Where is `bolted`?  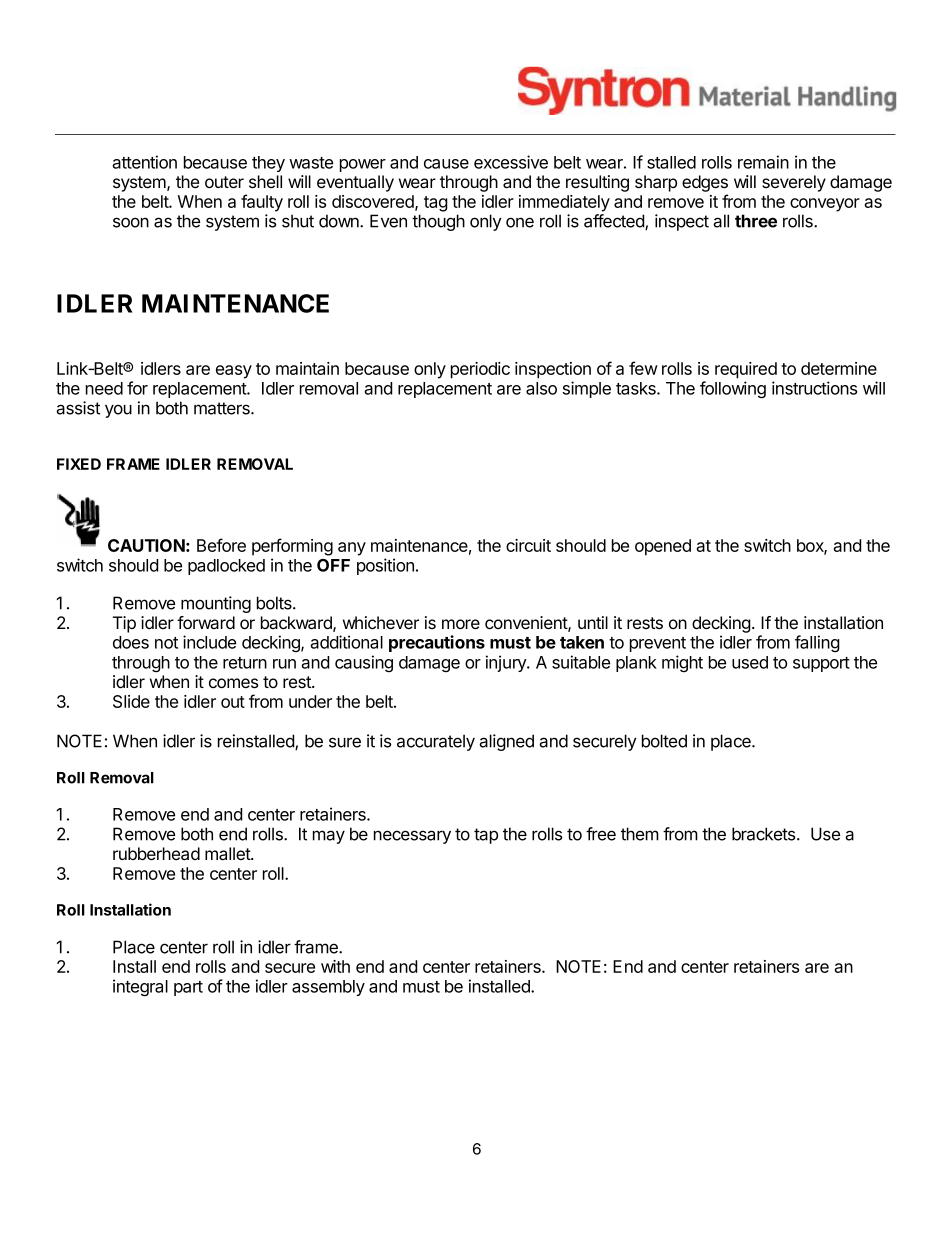
bolted is located at coordinates (664, 741).
